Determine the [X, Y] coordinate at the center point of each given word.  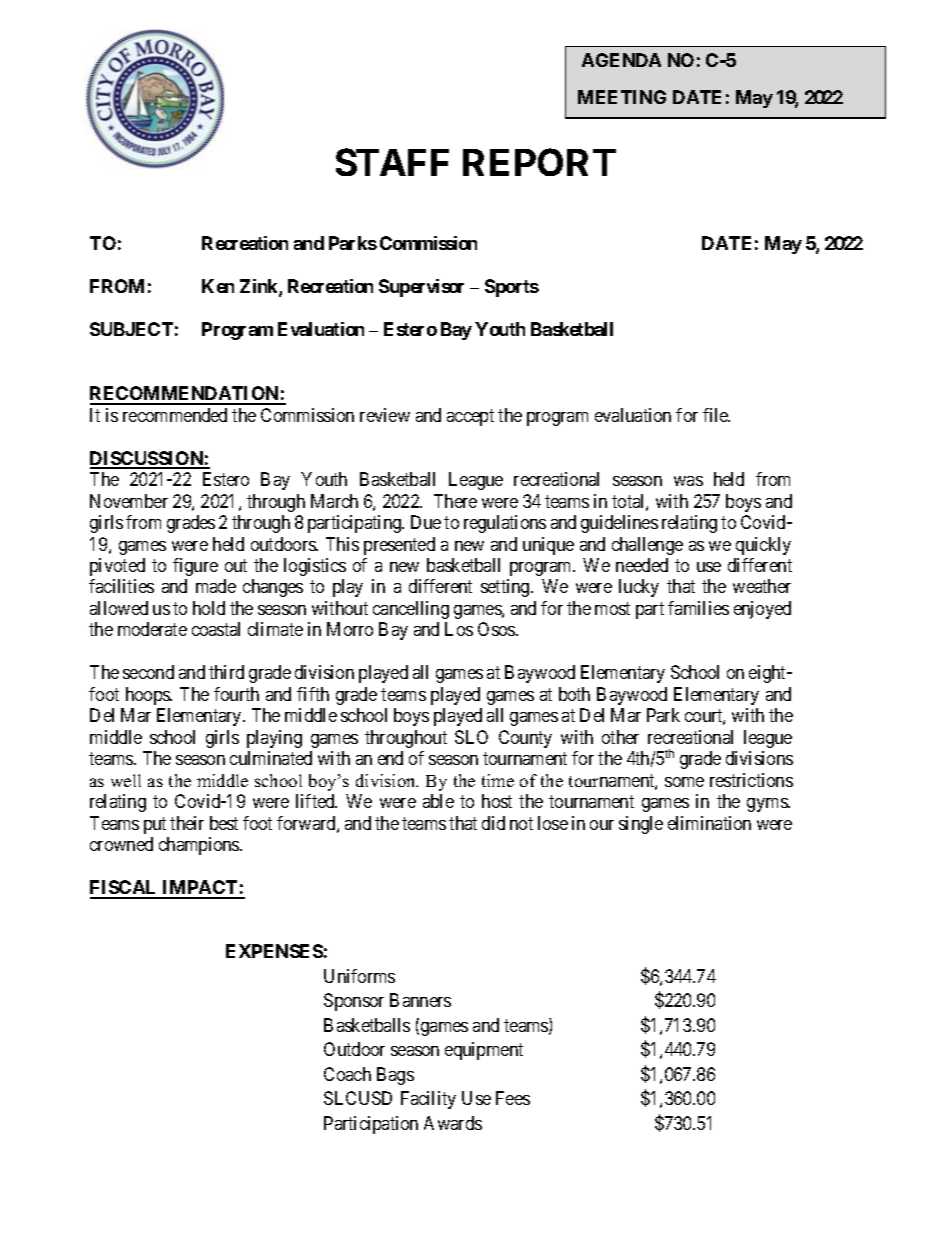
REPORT [539, 162]
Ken [218, 286]
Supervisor [421, 288]
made [216, 586]
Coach [347, 1074]
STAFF [392, 162]
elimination [709, 823]
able [438, 801]
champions [200, 846]
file [716, 415]
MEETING [622, 97]
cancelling [411, 610]
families [698, 608]
